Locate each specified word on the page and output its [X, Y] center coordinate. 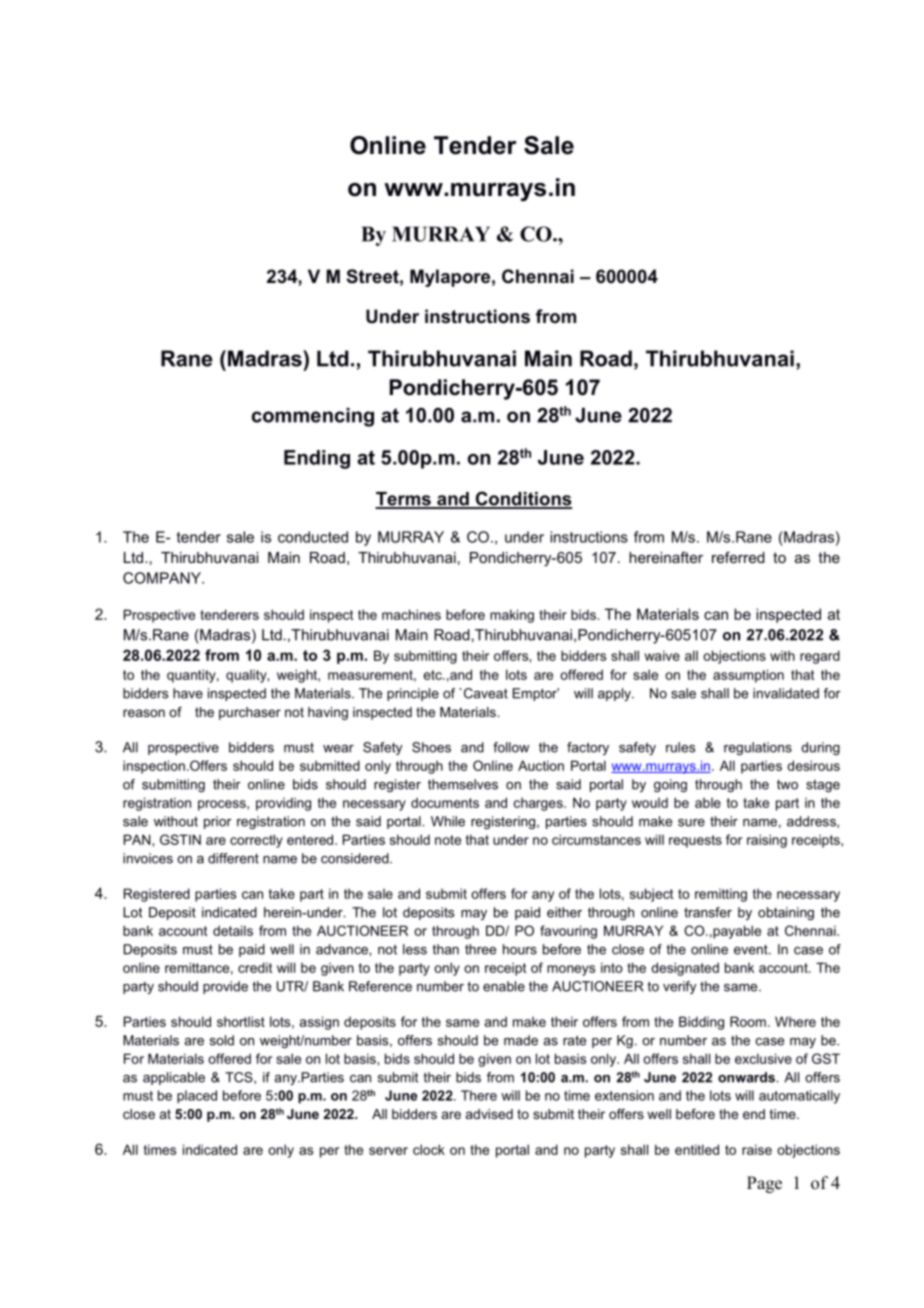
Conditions [522, 499]
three [480, 949]
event [752, 950]
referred [738, 557]
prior [217, 822]
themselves [463, 784]
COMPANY [163, 578]
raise [757, 1149]
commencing [313, 417]
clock [429, 1149]
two [787, 785]
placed [197, 1097]
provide [225, 987]
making [512, 616]
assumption [748, 676]
